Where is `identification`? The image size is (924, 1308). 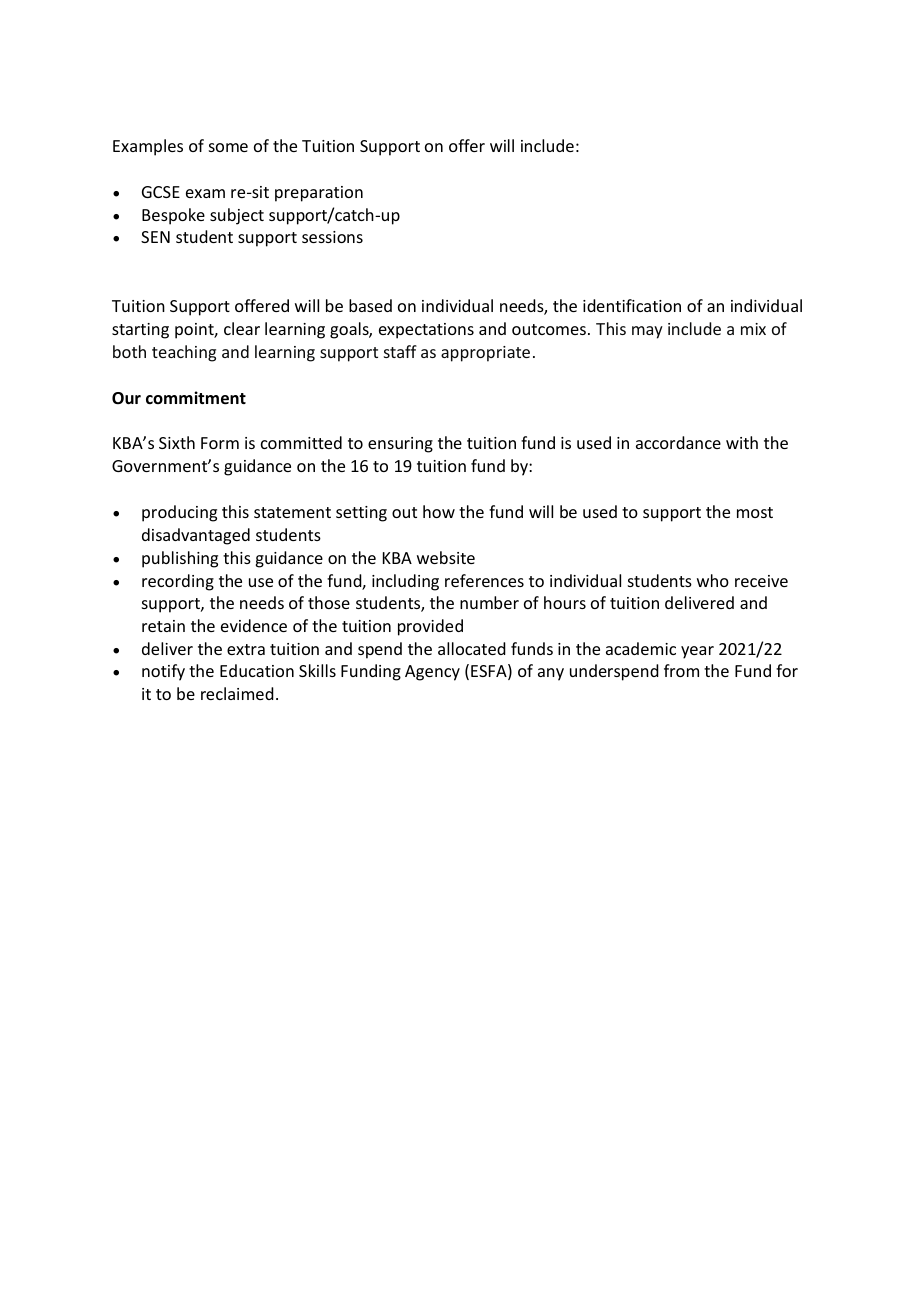
identification is located at coordinates (632, 305).
